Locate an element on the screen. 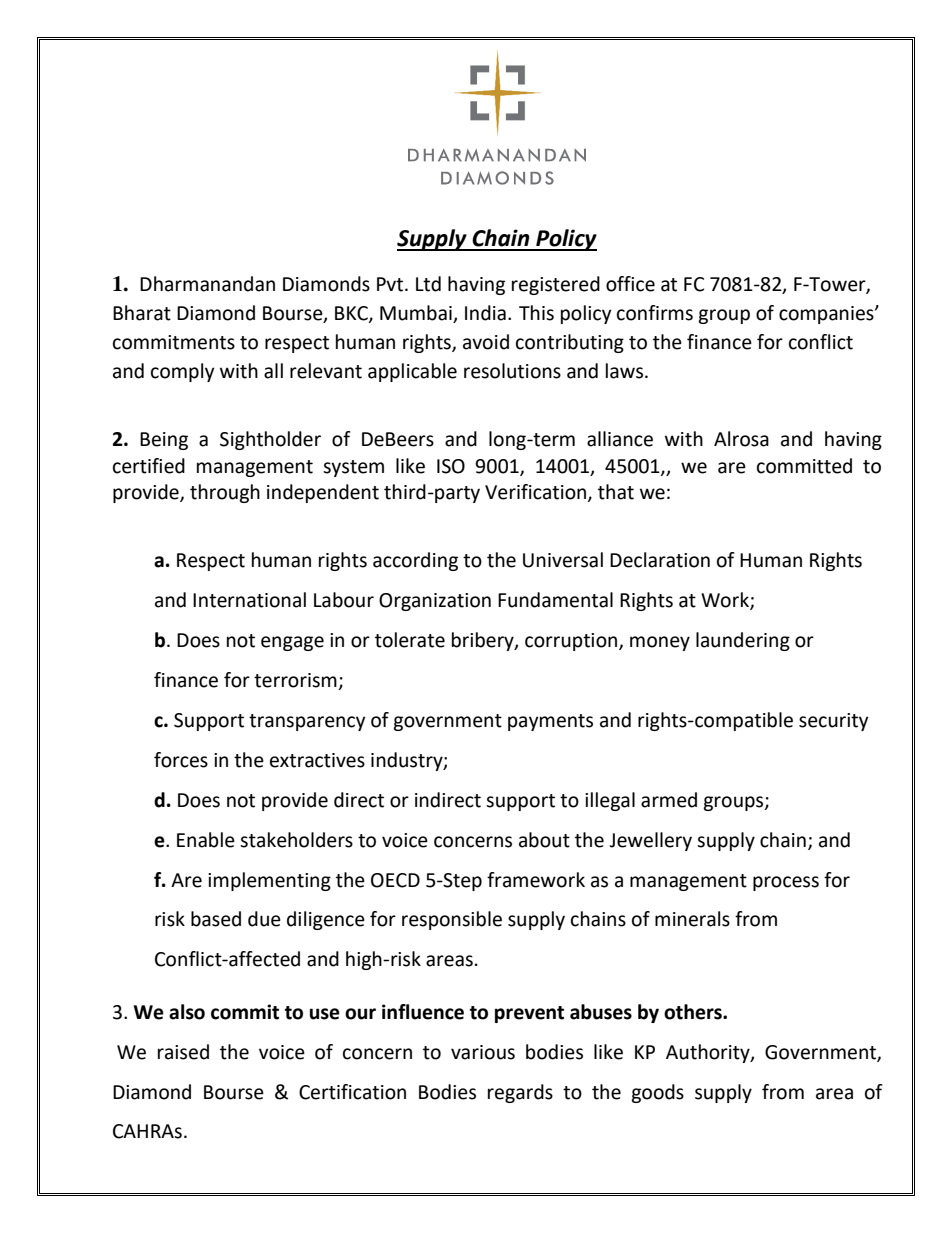 This screenshot has height=1233, width=952. through is located at coordinates (225, 493).
